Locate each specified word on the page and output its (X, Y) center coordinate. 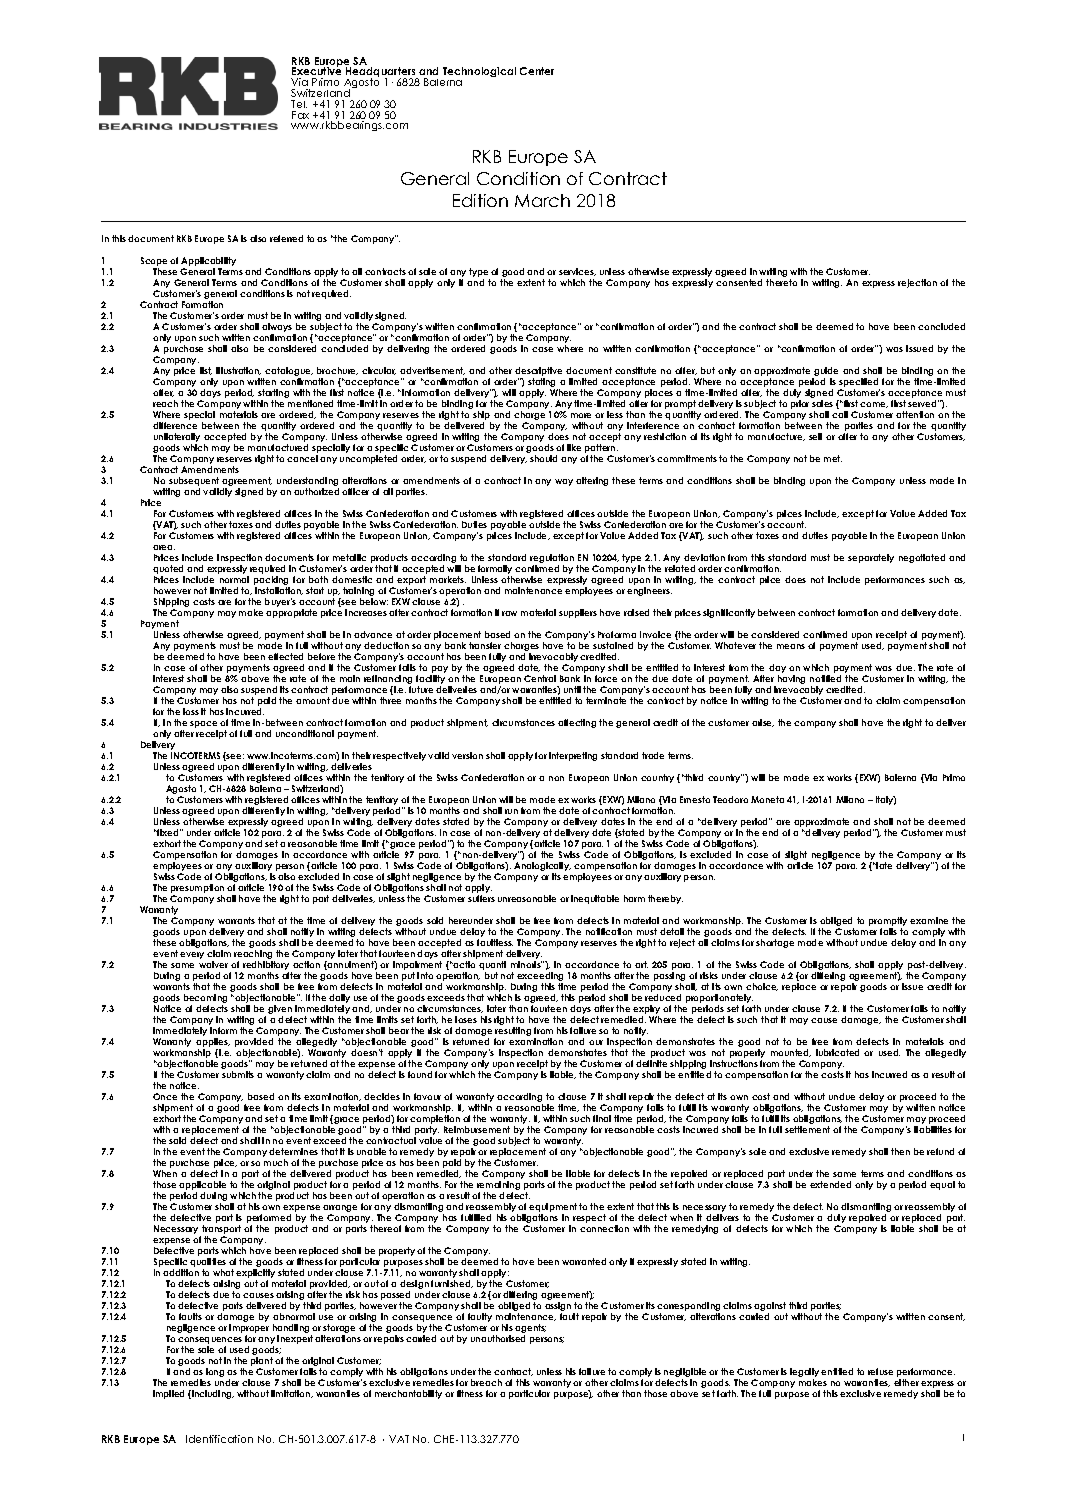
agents (530, 1330)
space (204, 726)
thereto (781, 282)
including (212, 1394)
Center (537, 71)
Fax (300, 115)
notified (825, 678)
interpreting (573, 756)
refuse (880, 1371)
